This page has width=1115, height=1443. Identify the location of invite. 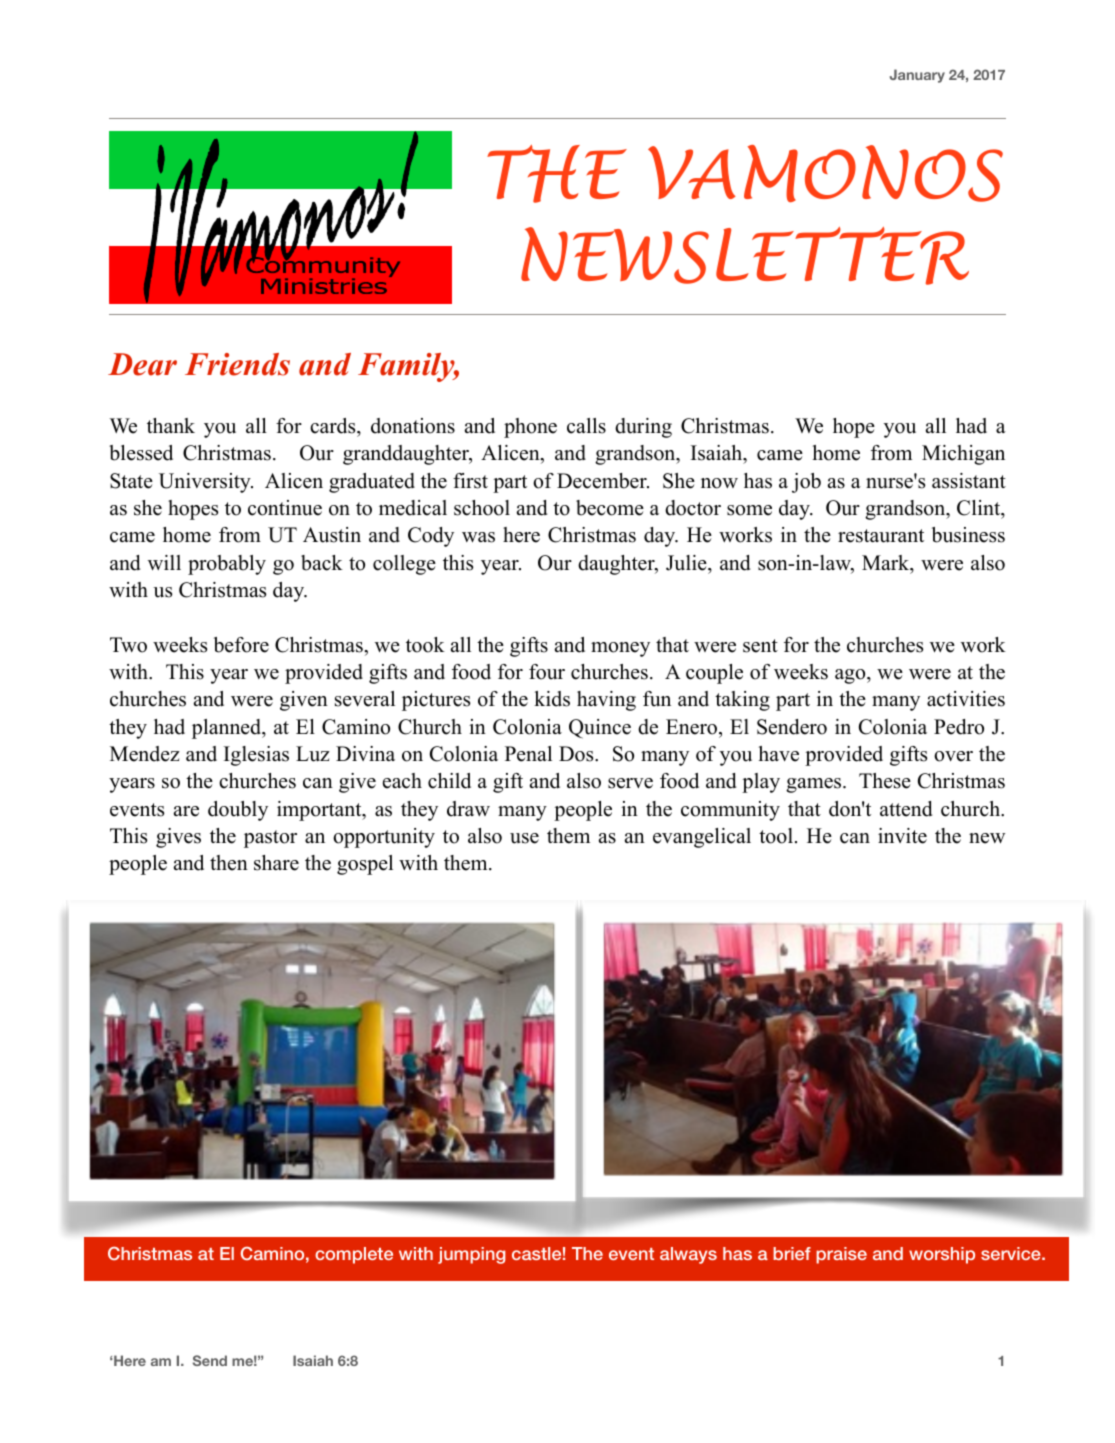
(902, 836).
